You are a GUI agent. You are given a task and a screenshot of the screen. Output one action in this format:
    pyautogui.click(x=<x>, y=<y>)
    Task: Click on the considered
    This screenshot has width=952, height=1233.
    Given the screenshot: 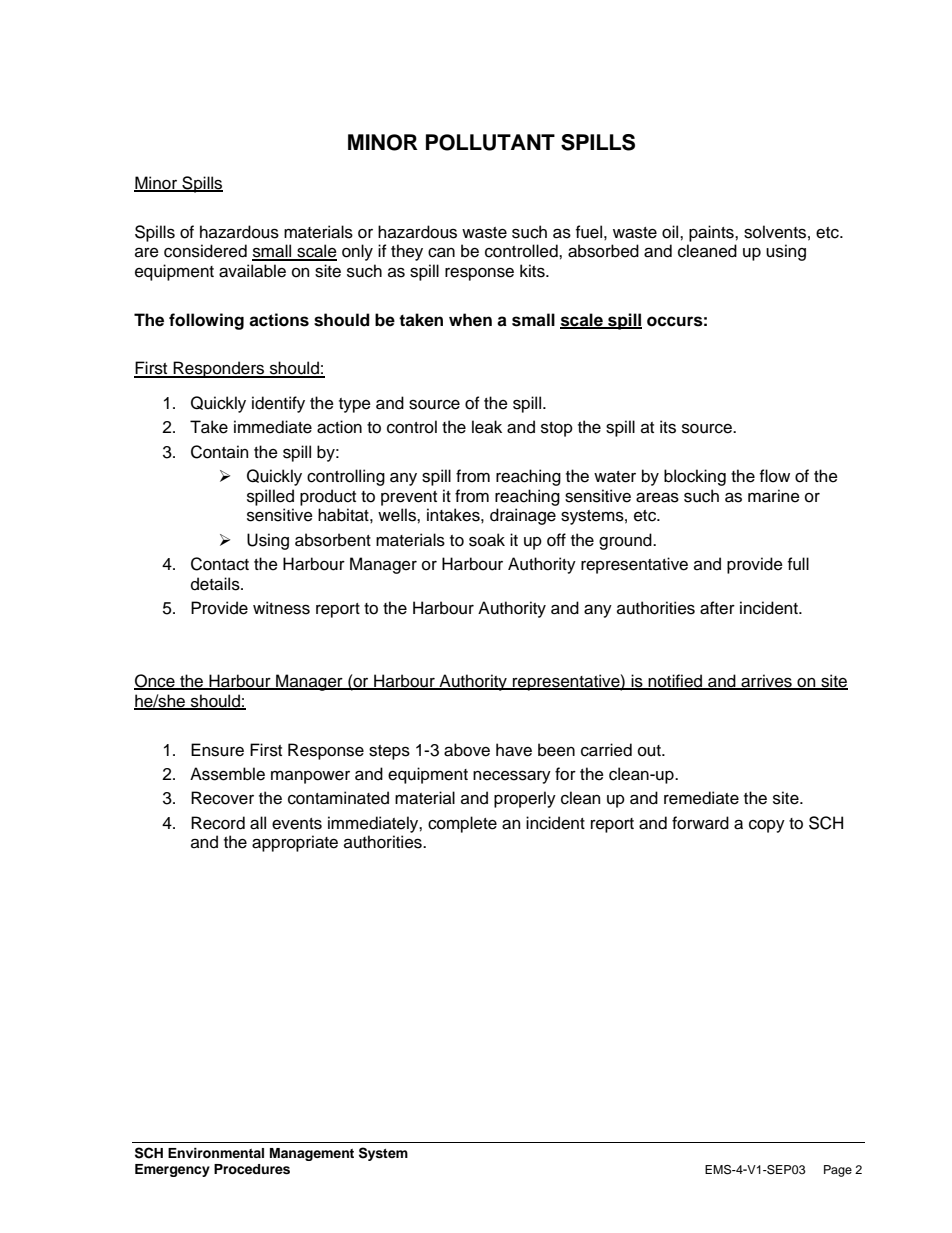 What is the action you would take?
    pyautogui.click(x=205, y=251)
